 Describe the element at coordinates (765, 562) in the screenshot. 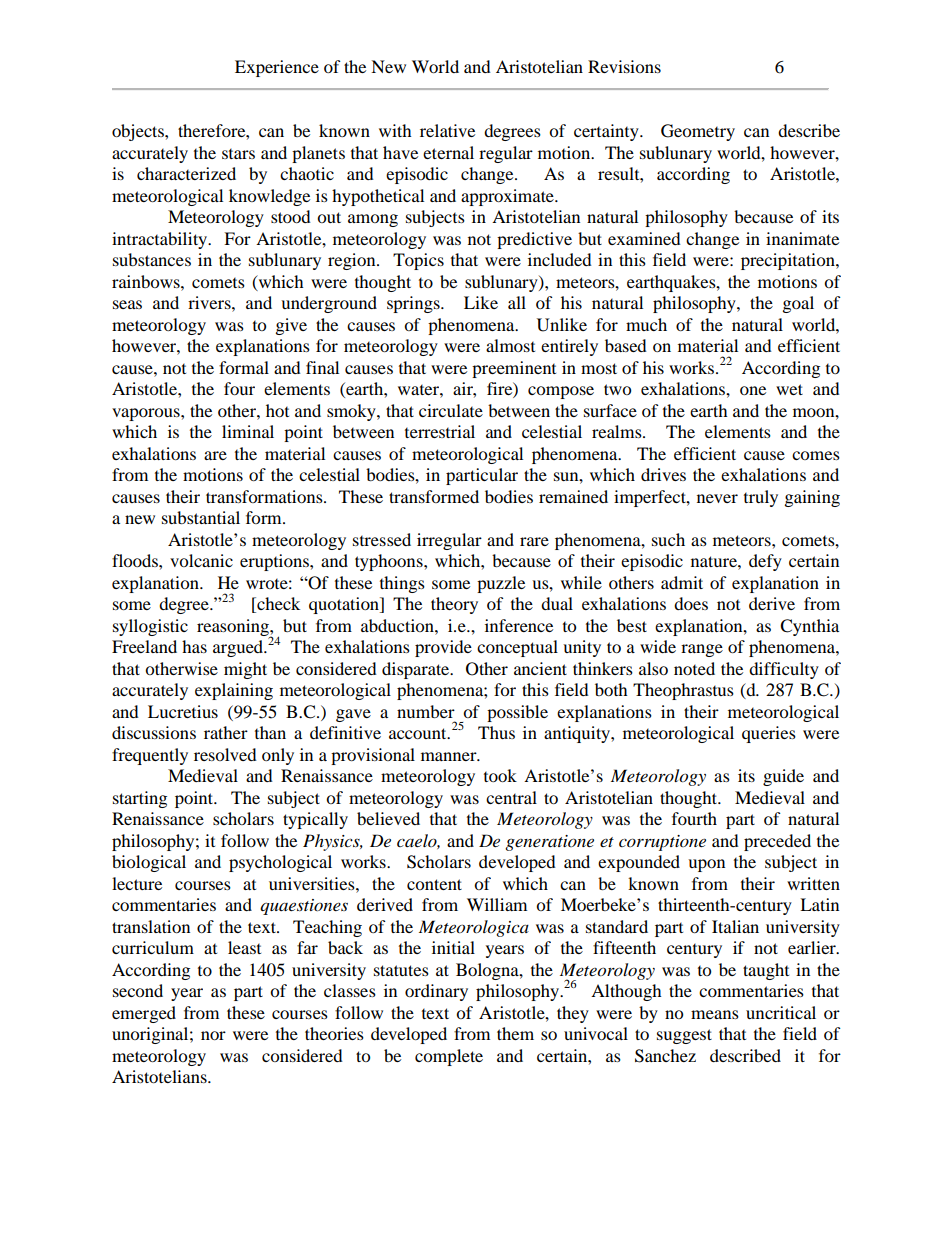

I see `defy` at that location.
